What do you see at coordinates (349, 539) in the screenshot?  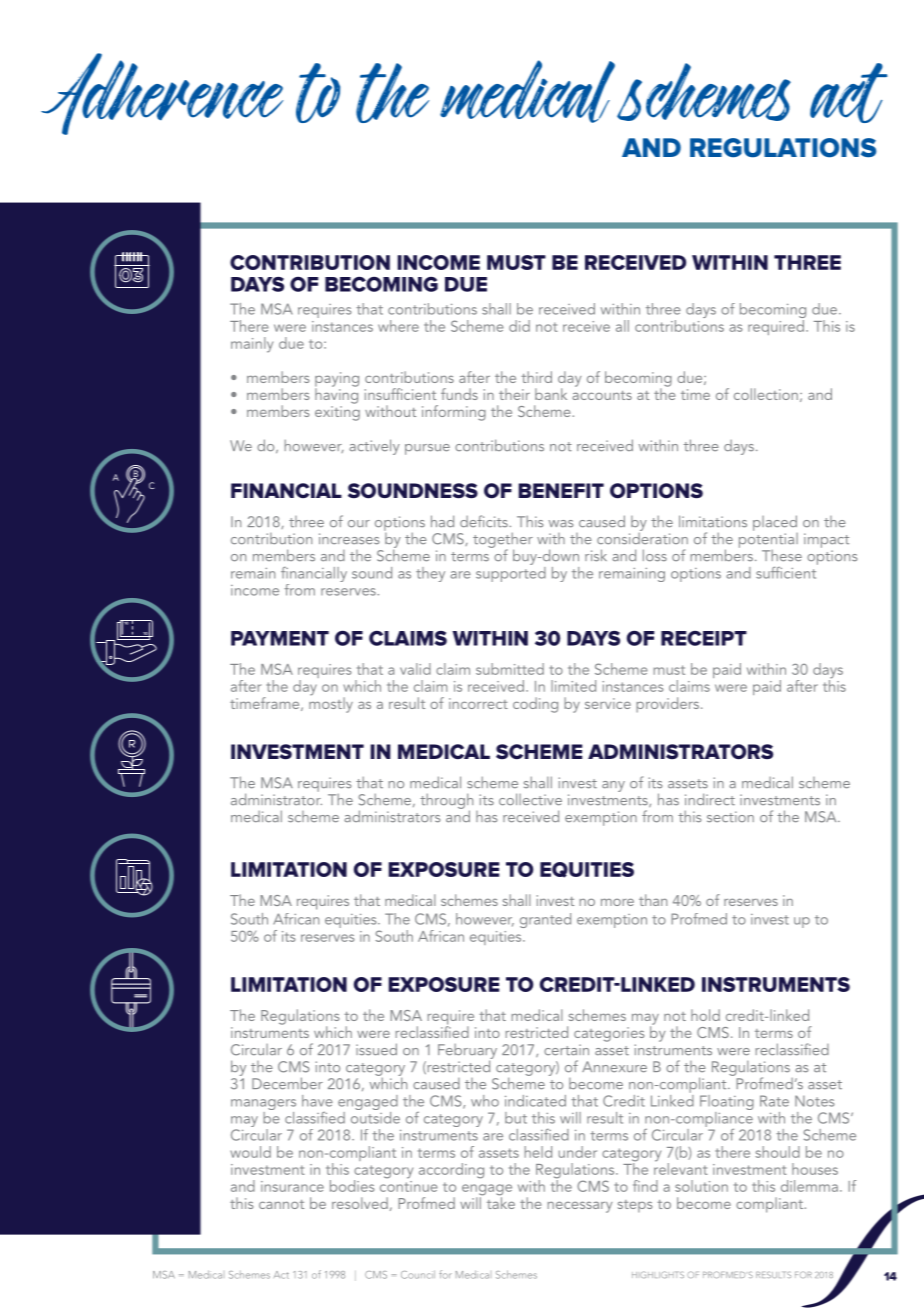 I see `increases` at bounding box center [349, 539].
